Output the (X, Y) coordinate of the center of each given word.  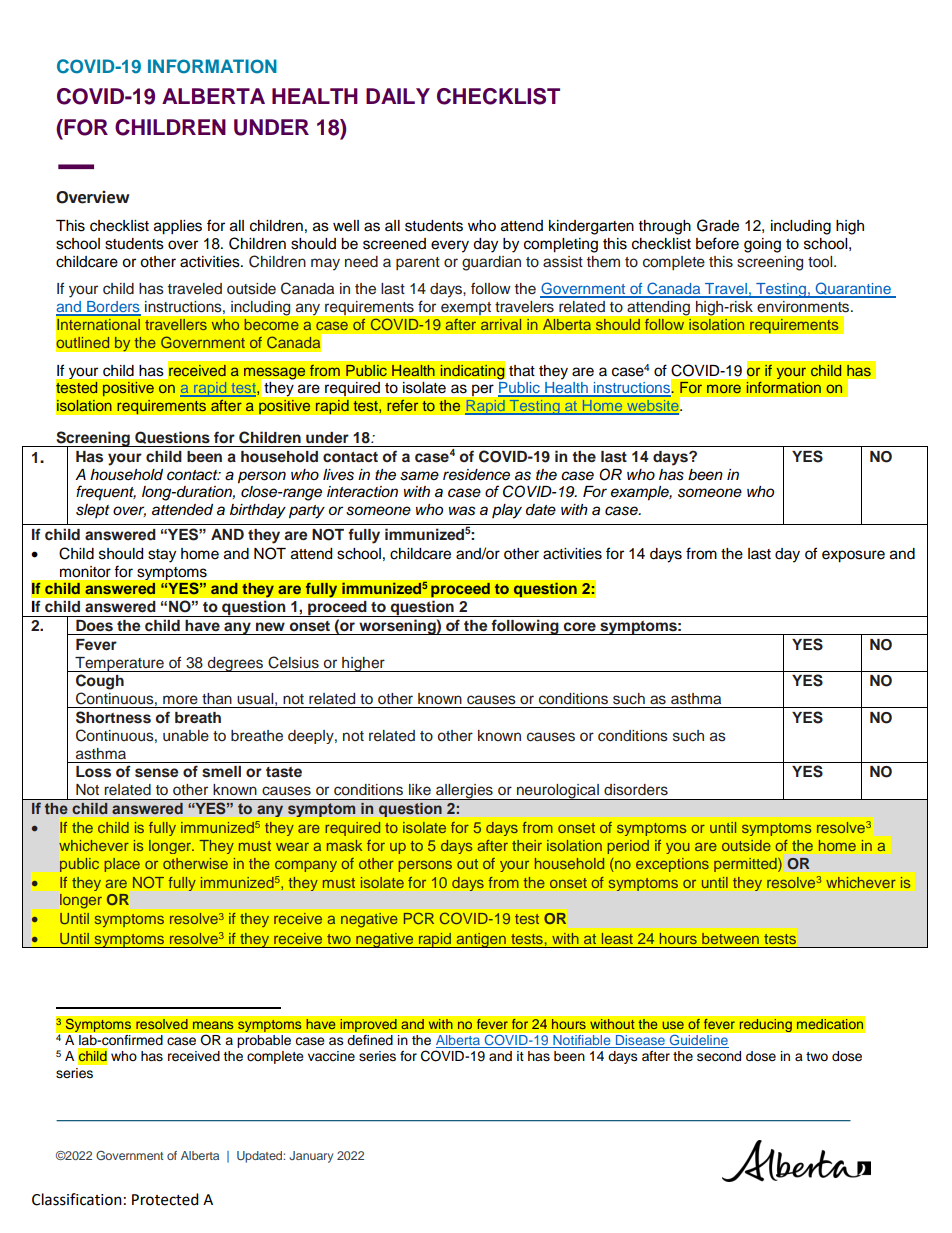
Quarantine (853, 290)
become (272, 324)
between (730, 938)
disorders (636, 790)
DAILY (398, 96)
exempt (466, 308)
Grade (718, 225)
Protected (165, 1199)
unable (186, 736)
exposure (853, 556)
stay (162, 556)
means (213, 1025)
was (462, 511)
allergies (464, 792)
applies (178, 227)
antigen (481, 940)
